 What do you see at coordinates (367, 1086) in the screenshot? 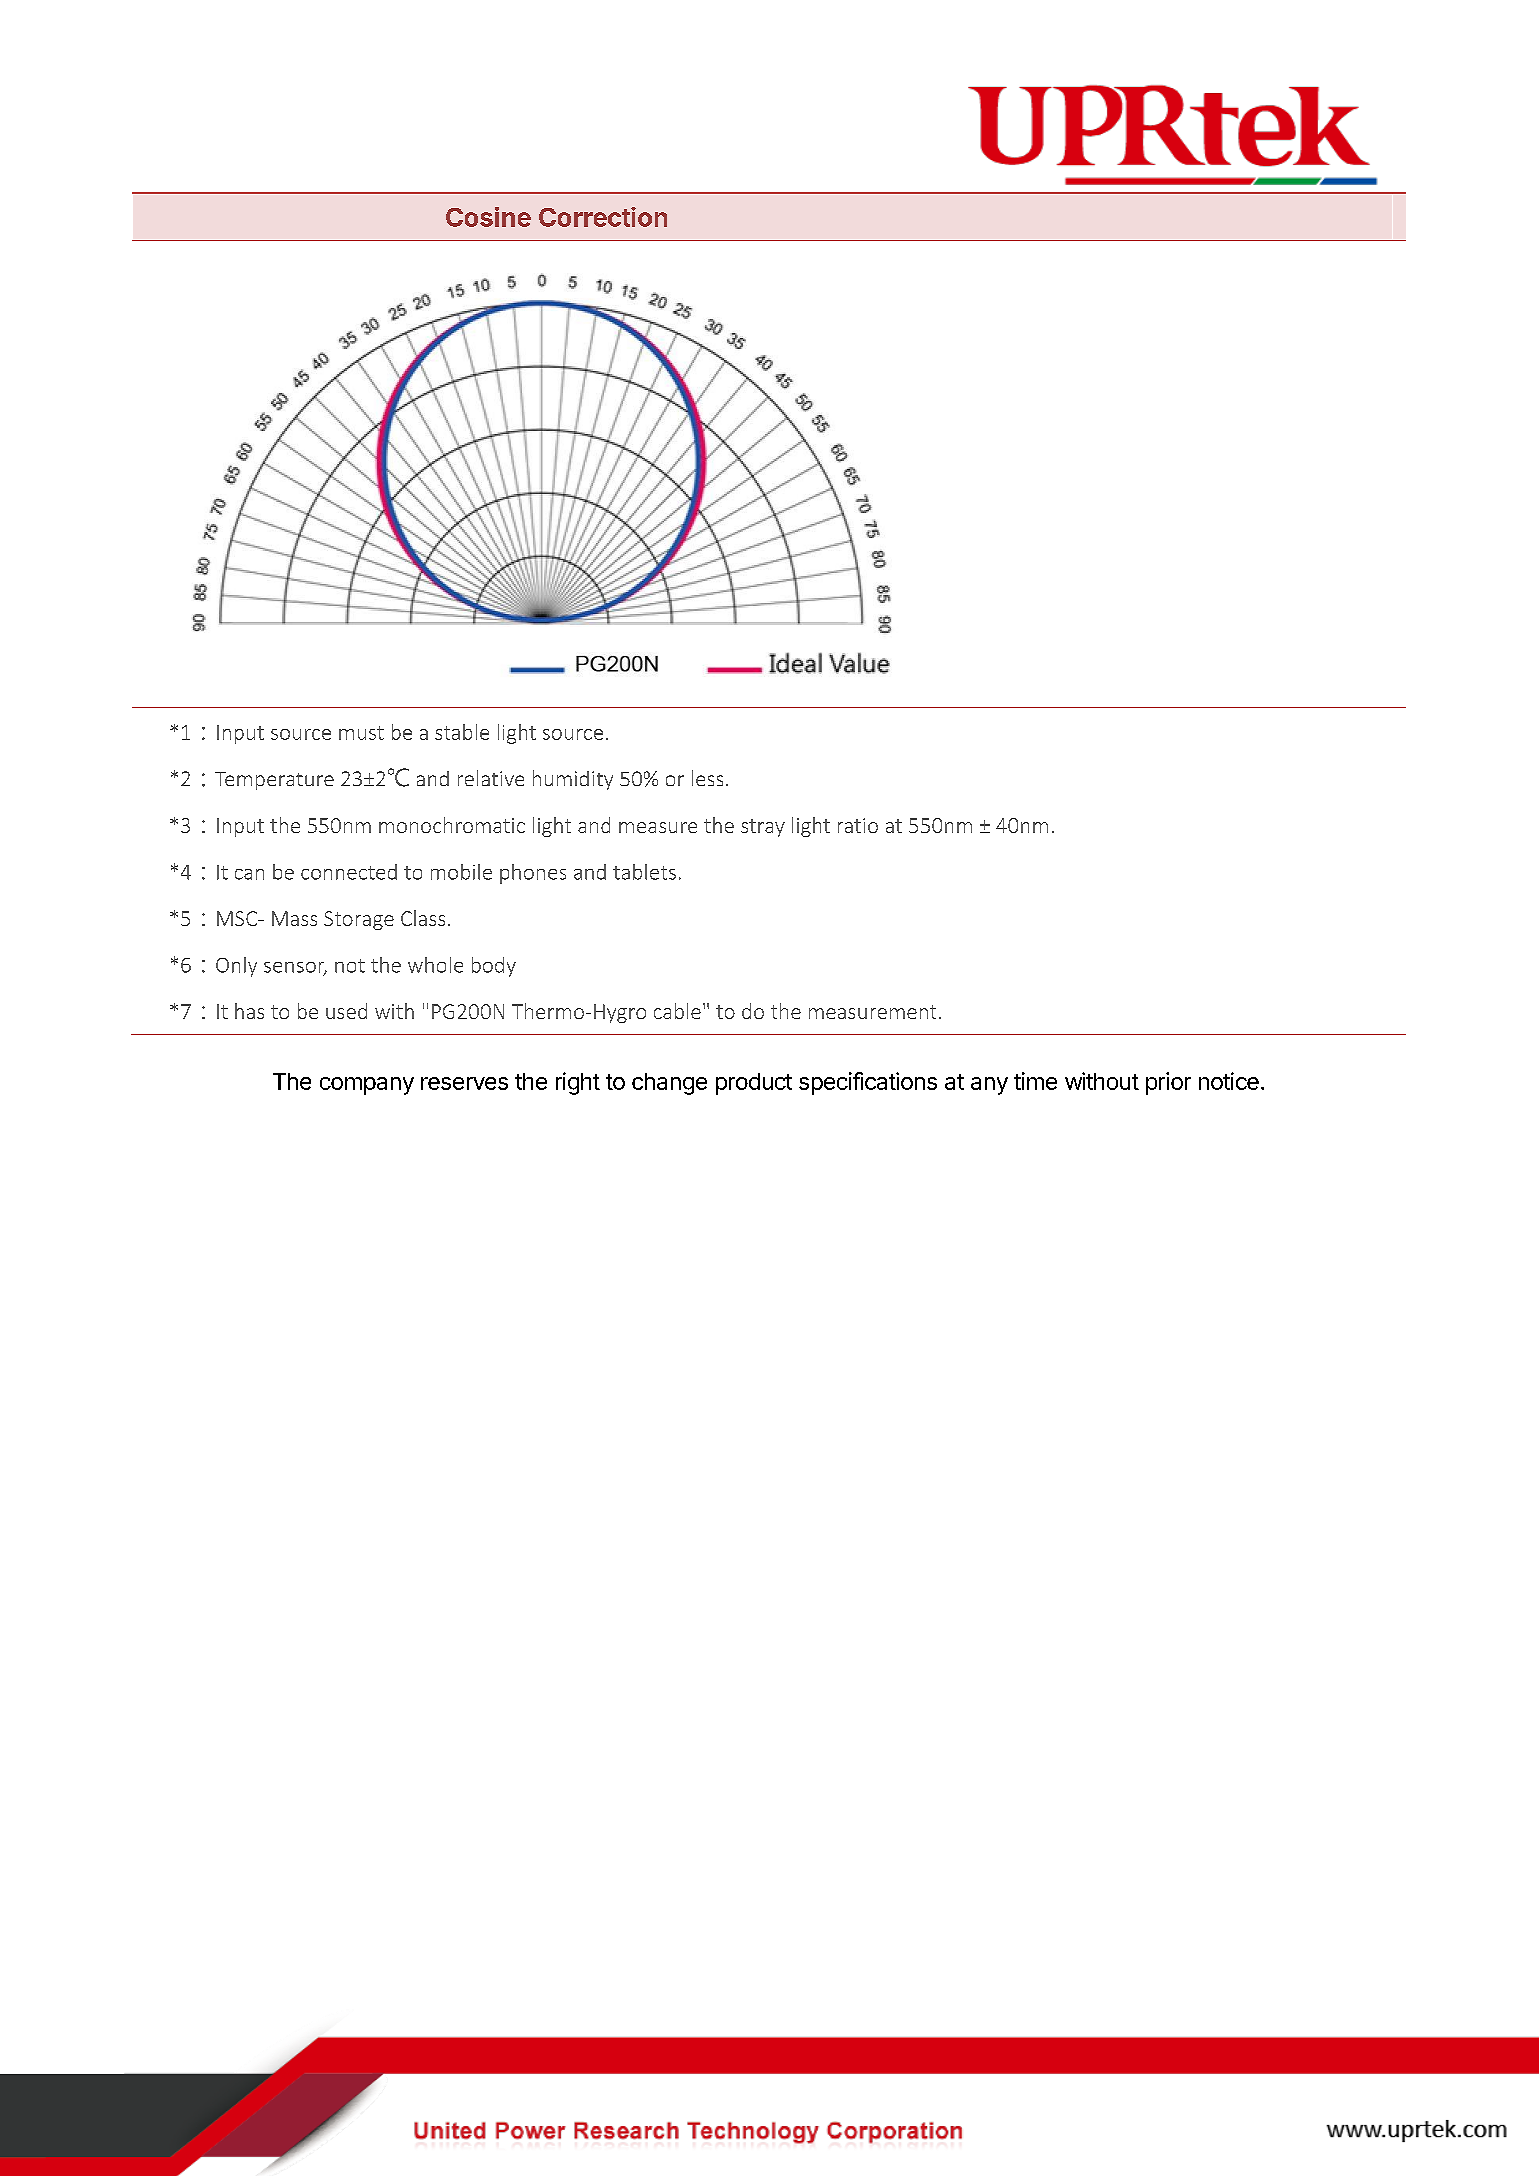
I see `company` at bounding box center [367, 1086].
